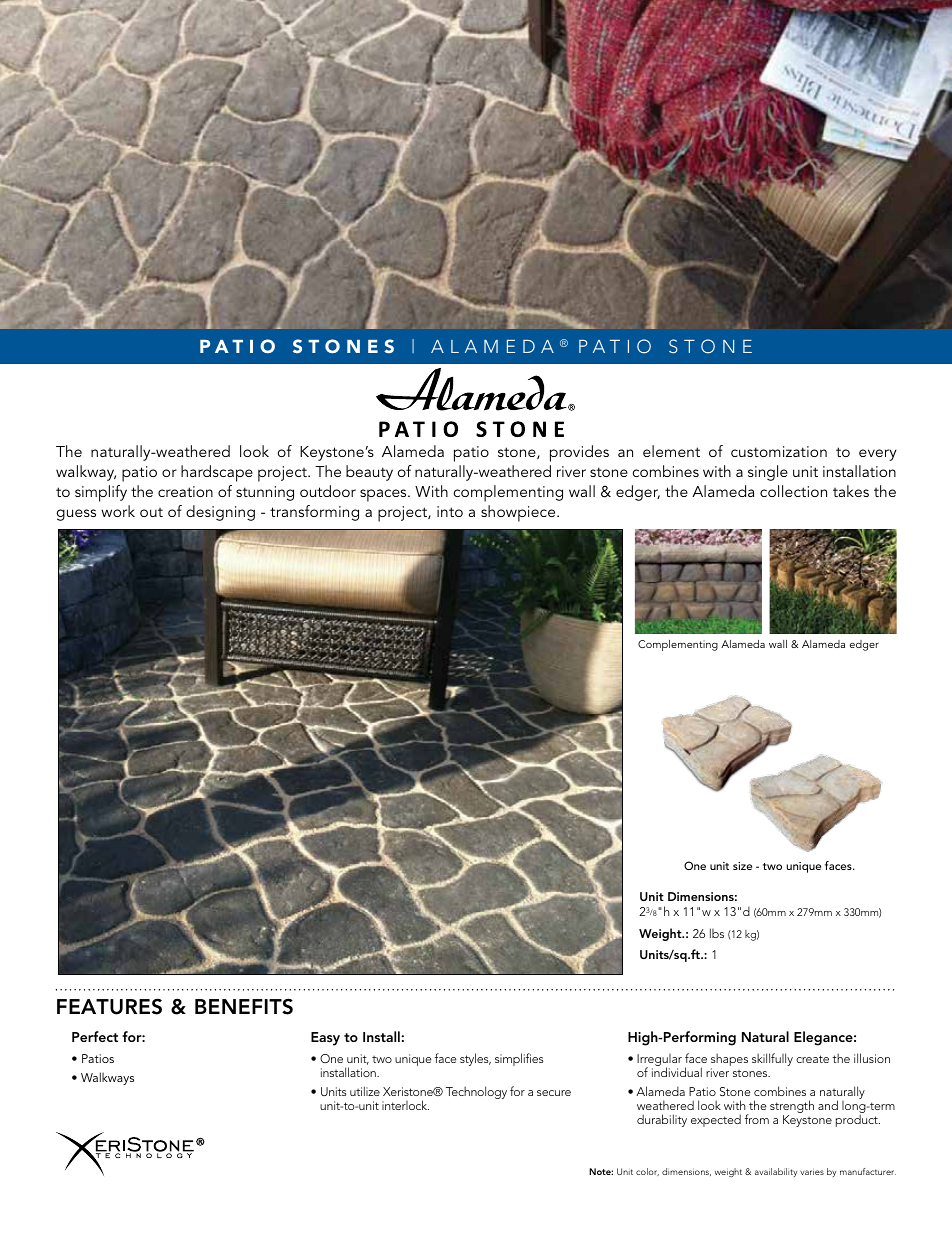 The height and width of the screenshot is (1233, 952). What do you see at coordinates (365, 1091) in the screenshot?
I see `utilize` at bounding box center [365, 1091].
